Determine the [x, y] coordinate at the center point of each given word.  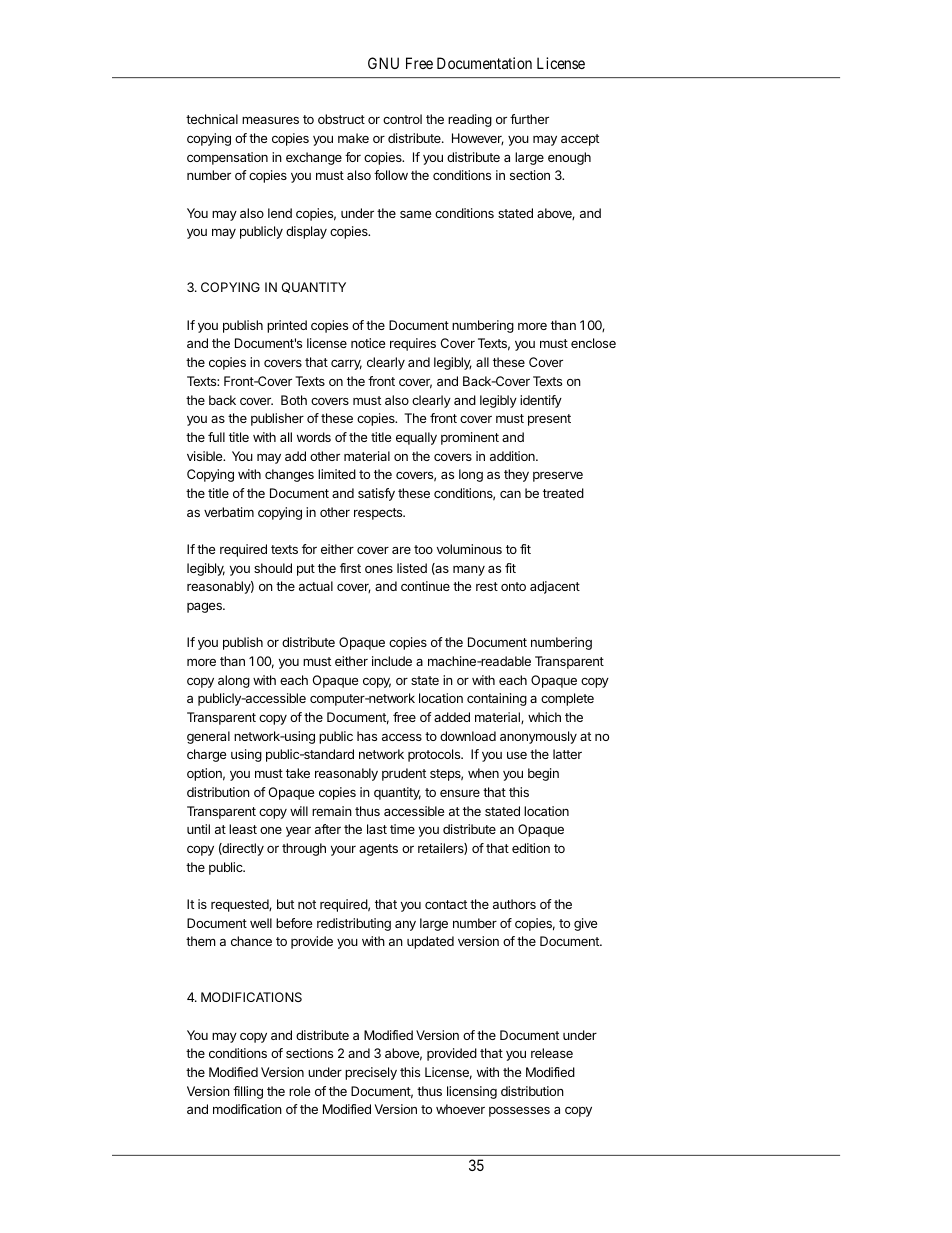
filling [248, 1092]
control [402, 119]
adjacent [555, 587]
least [243, 829]
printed [287, 326]
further [529, 119]
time [402, 829]
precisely [371, 1073]
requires [413, 344]
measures [270, 120]
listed [412, 568]
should [273, 568]
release [552, 1053]
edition [531, 848]
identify [541, 401]
